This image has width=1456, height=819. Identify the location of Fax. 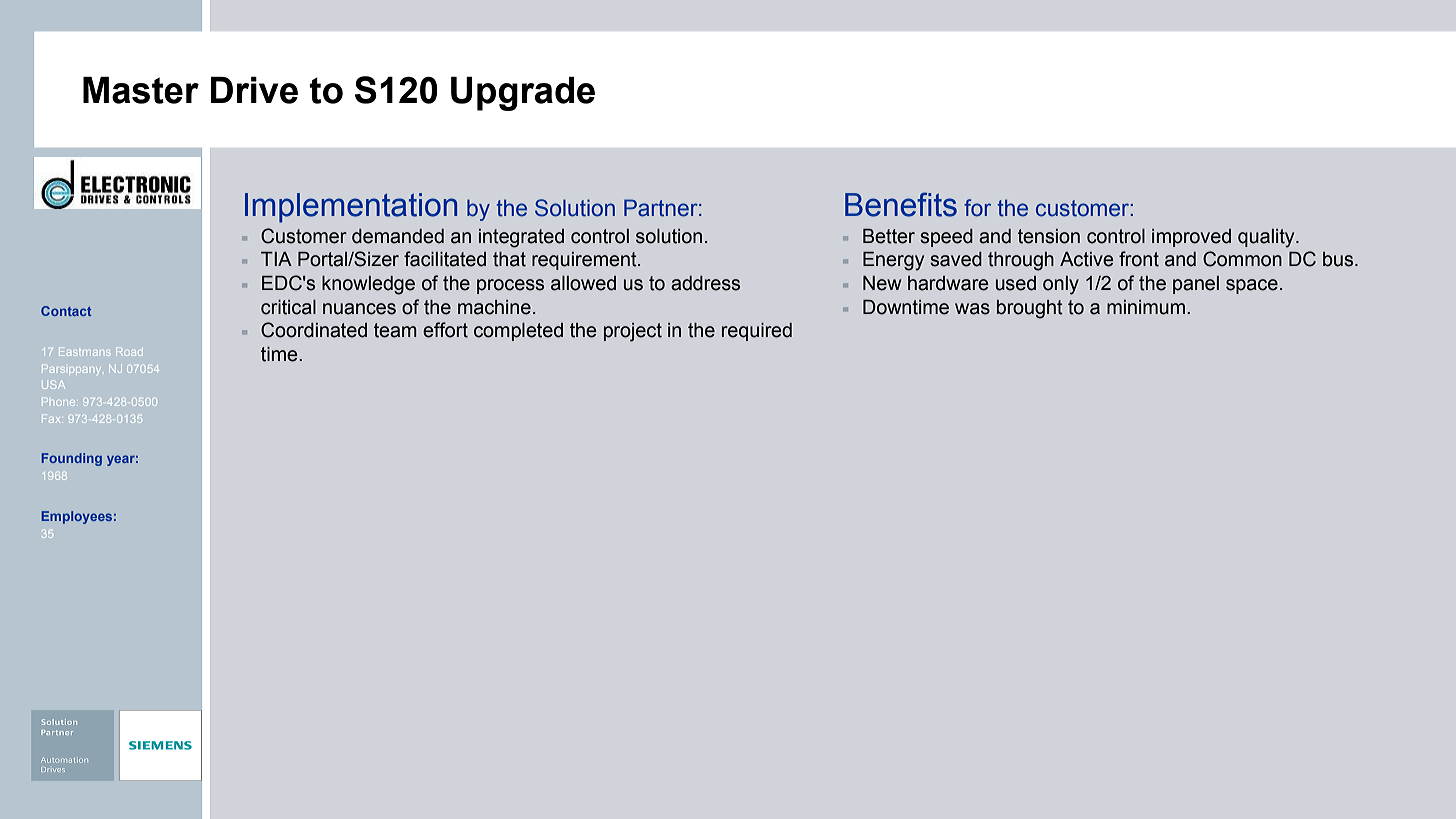
(50, 420).
